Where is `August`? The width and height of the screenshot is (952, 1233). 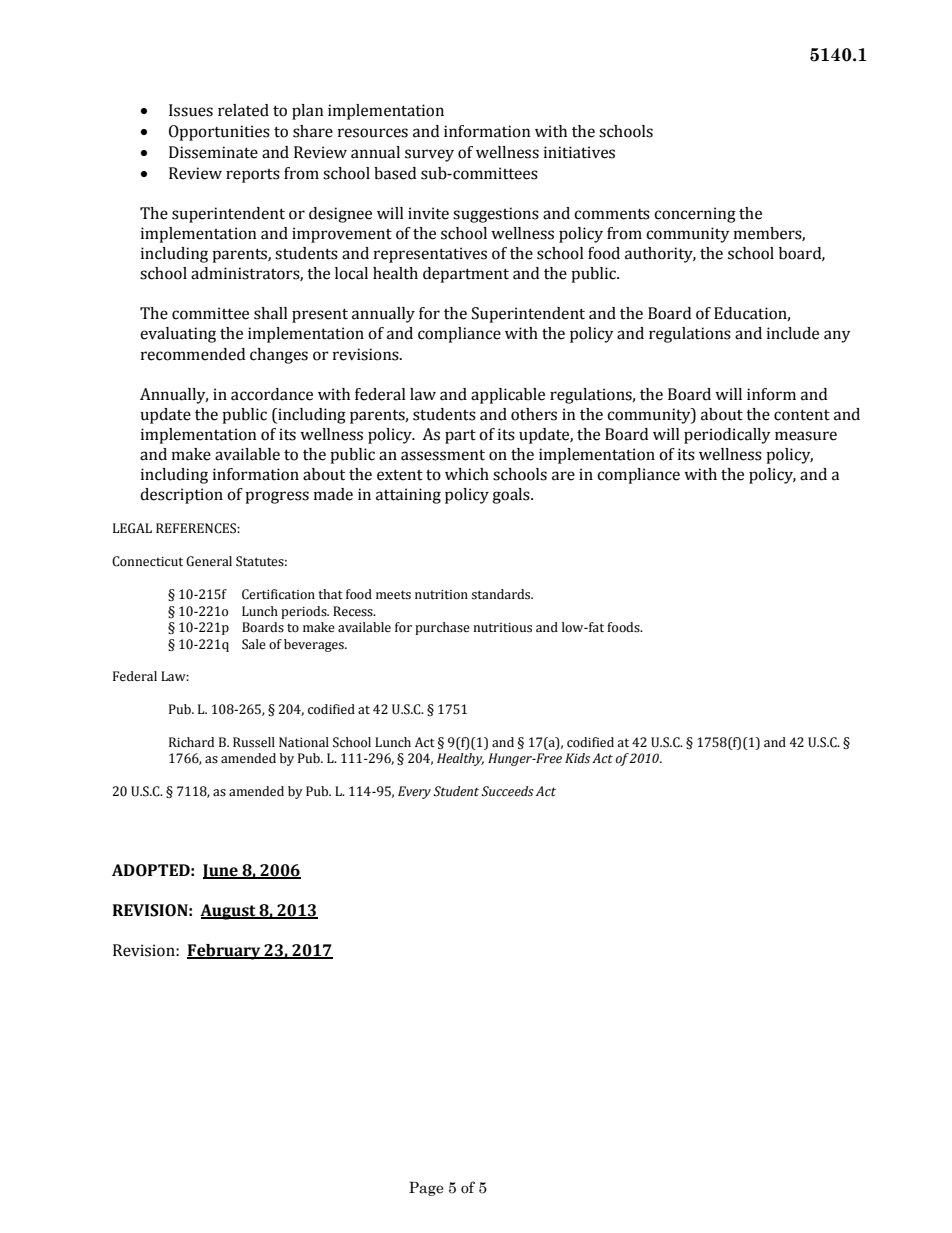 August is located at coordinates (229, 912).
